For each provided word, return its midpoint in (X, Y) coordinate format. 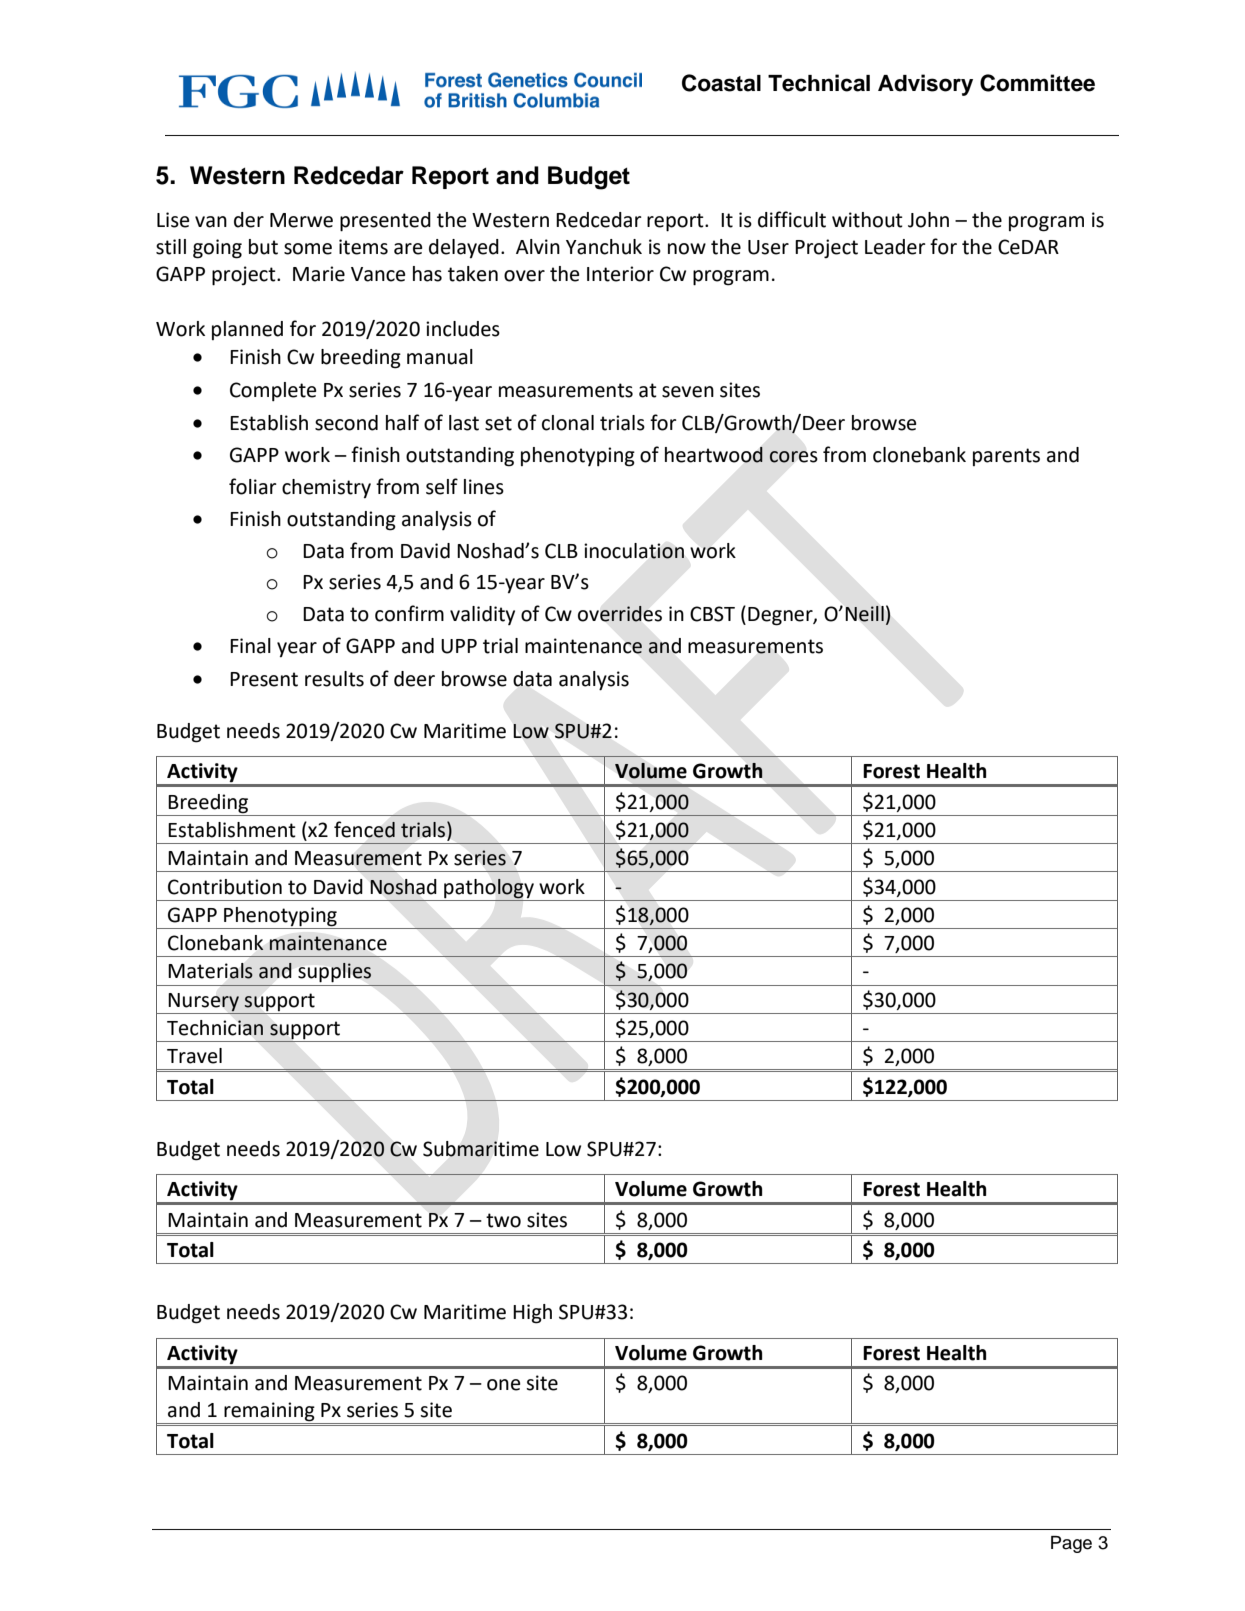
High (532, 1314)
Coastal (721, 83)
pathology (489, 889)
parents (1006, 457)
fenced (364, 829)
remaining (269, 1413)
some (308, 249)
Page (1071, 1544)
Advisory (925, 85)
